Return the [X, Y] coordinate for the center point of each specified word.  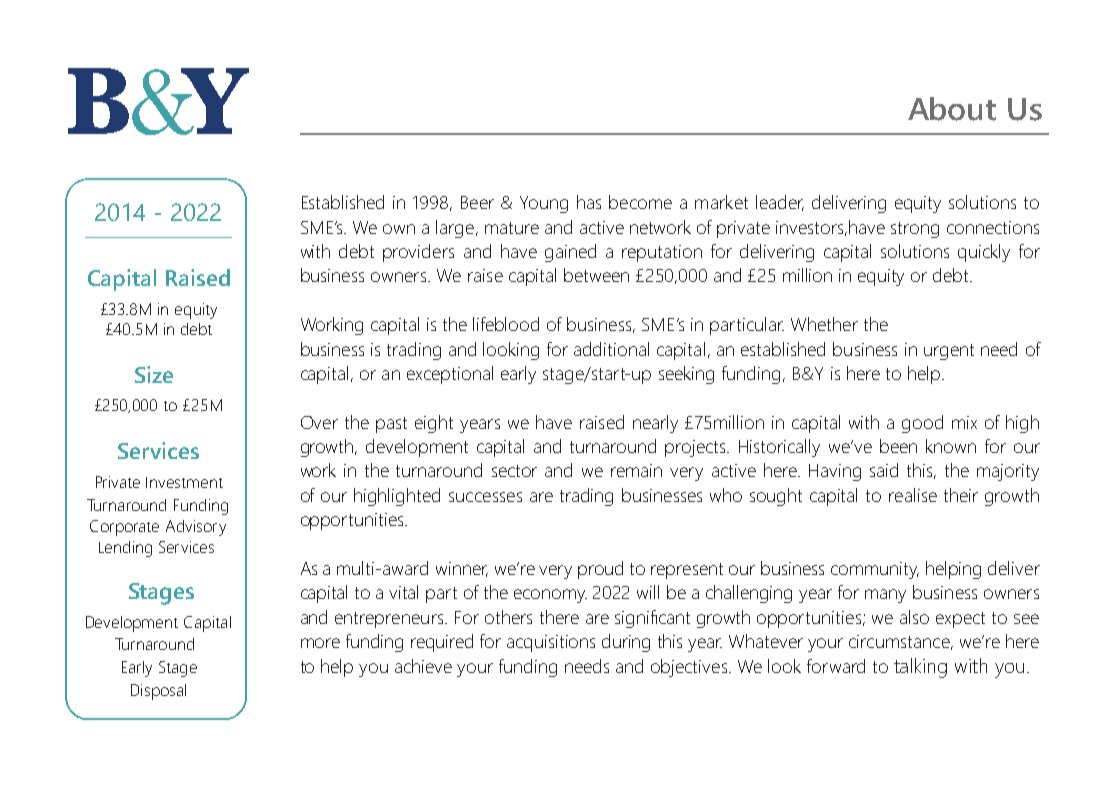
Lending [125, 549]
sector [514, 471]
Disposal [158, 692]
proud [600, 570]
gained [570, 253]
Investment [184, 482]
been [898, 446]
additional [611, 349]
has [589, 202]
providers [418, 253]
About [952, 109]
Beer [477, 202]
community [875, 570]
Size [154, 374]
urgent [949, 352]
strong [915, 230]
